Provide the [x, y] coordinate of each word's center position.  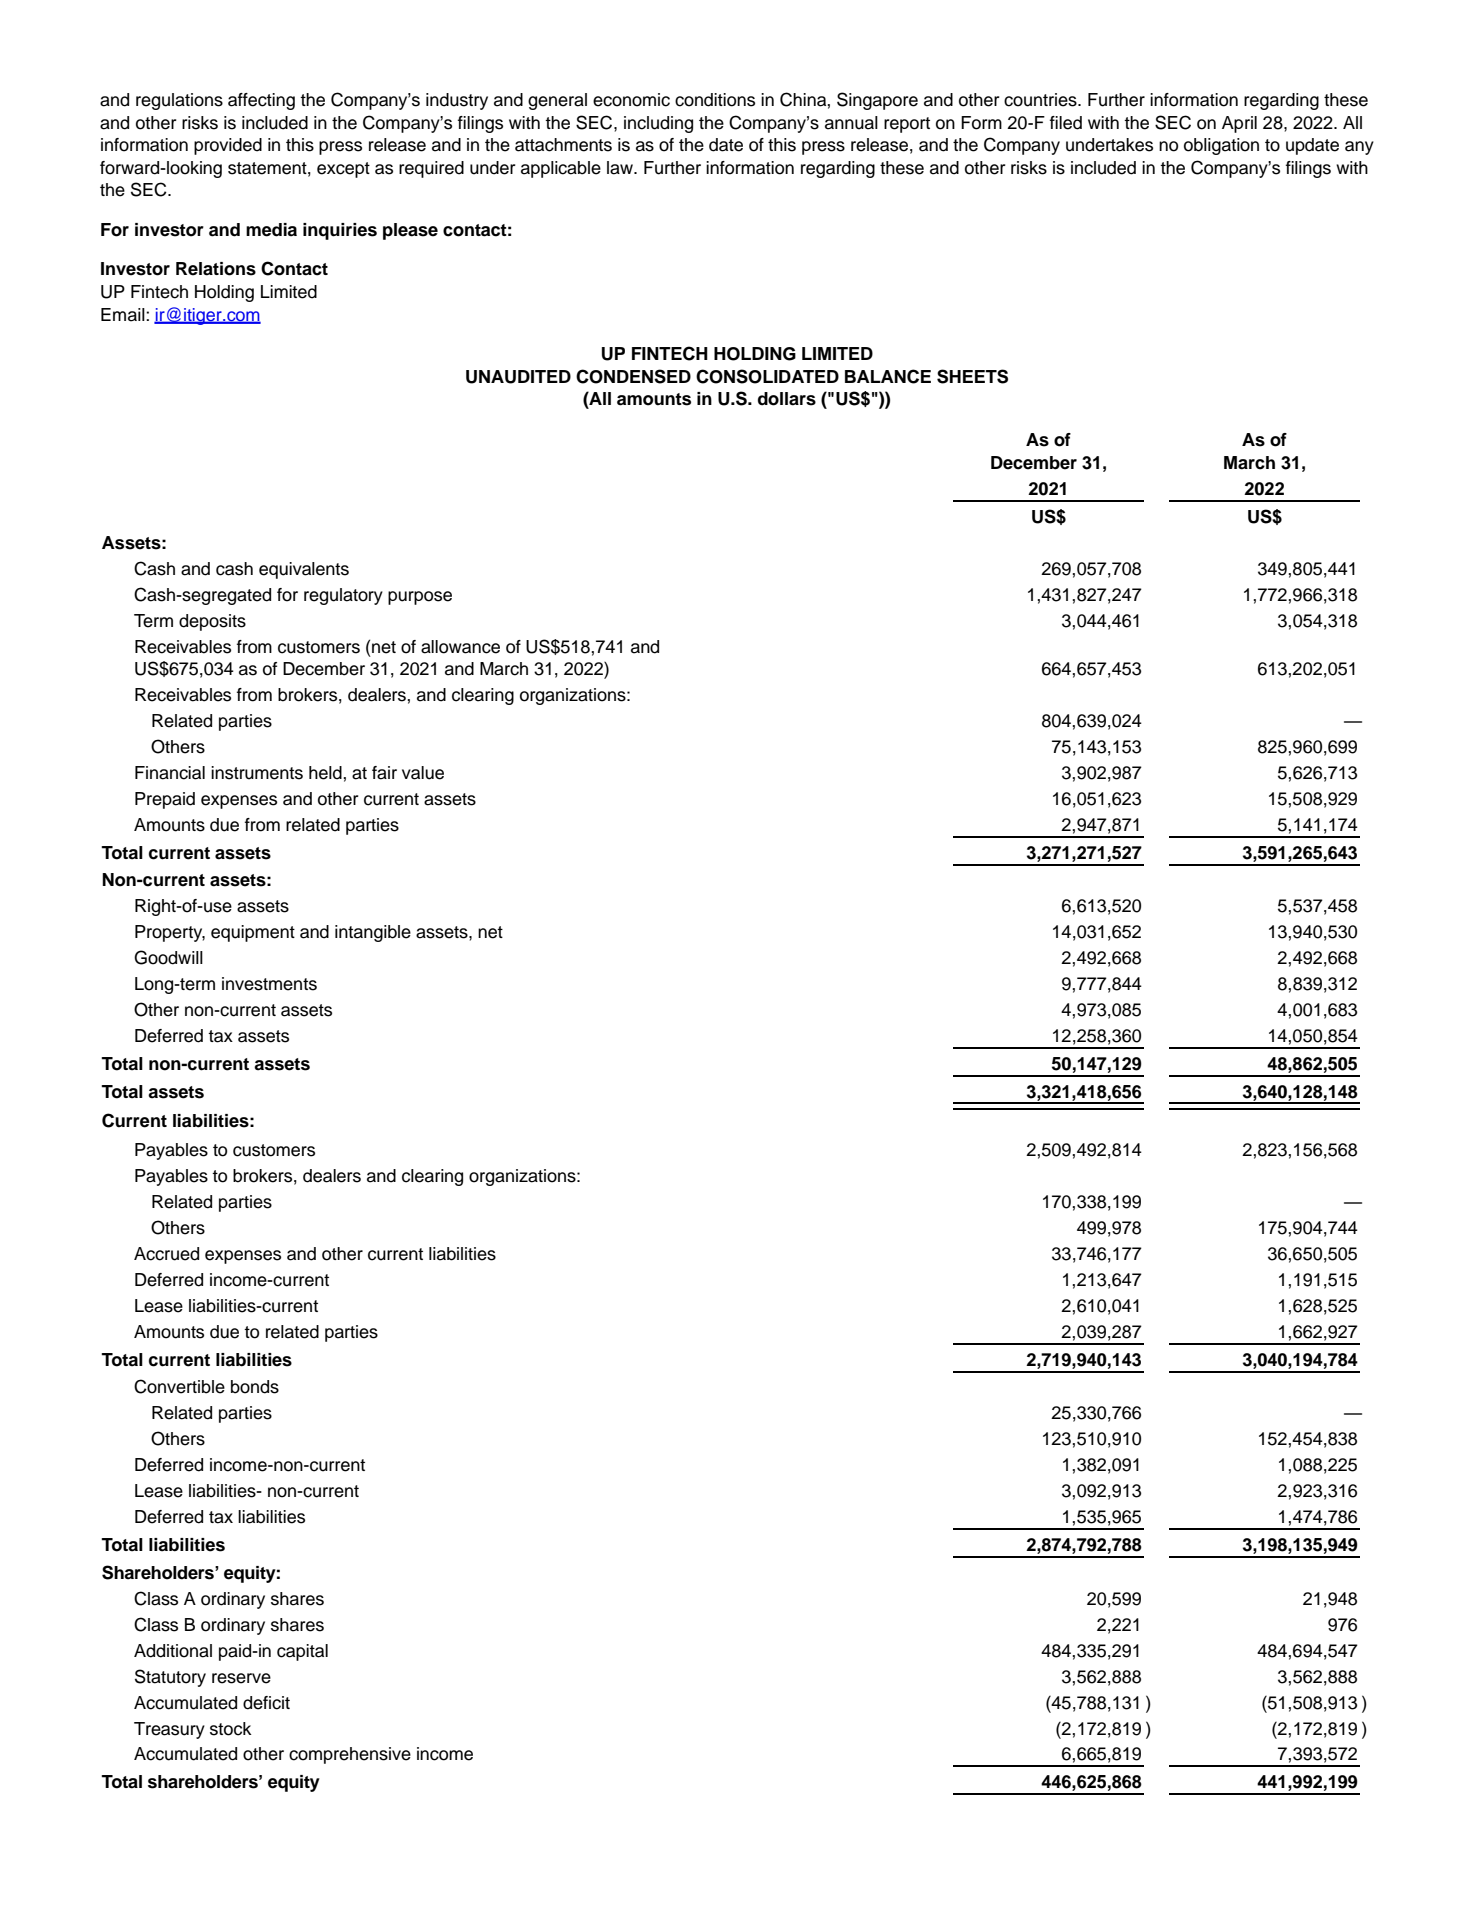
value [423, 773]
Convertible [179, 1386]
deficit [266, 1703]
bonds [255, 1387]
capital [302, 1652]
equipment [253, 933]
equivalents [304, 570]
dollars [787, 399]
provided [228, 146]
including [658, 124]
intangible [373, 933]
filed [1066, 123]
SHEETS [972, 376]
